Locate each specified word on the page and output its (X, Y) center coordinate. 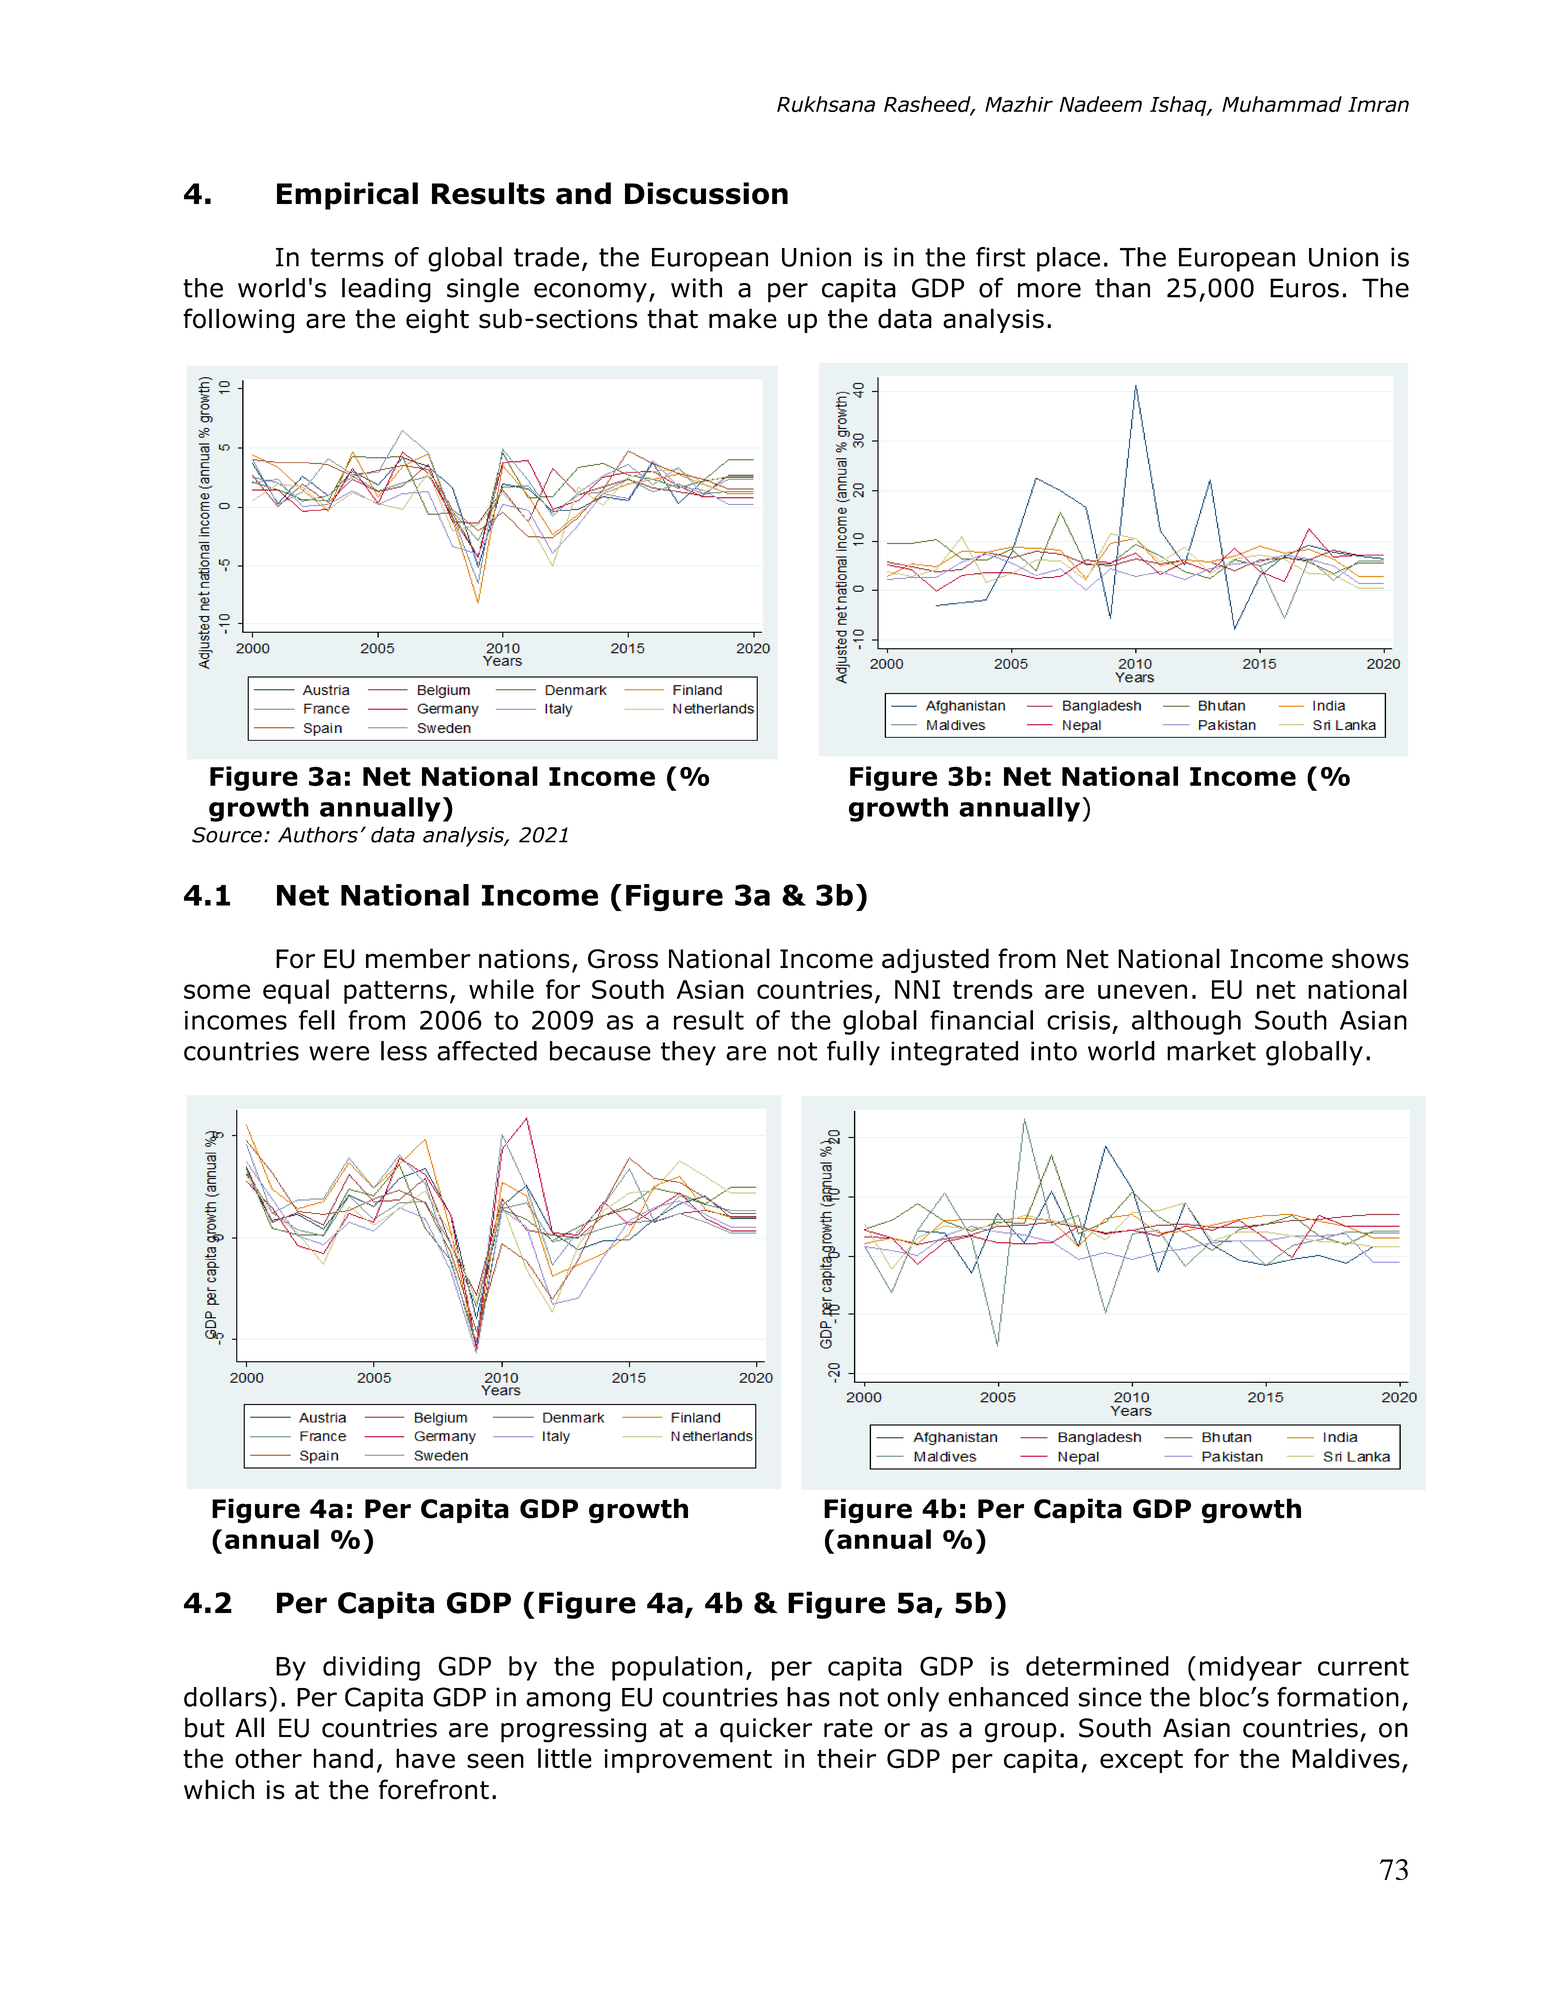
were (339, 1053)
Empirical (347, 196)
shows (1370, 958)
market (1211, 1051)
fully (853, 1053)
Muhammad (1282, 104)
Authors (318, 834)
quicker (766, 1730)
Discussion (706, 193)
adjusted (935, 960)
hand (343, 1758)
